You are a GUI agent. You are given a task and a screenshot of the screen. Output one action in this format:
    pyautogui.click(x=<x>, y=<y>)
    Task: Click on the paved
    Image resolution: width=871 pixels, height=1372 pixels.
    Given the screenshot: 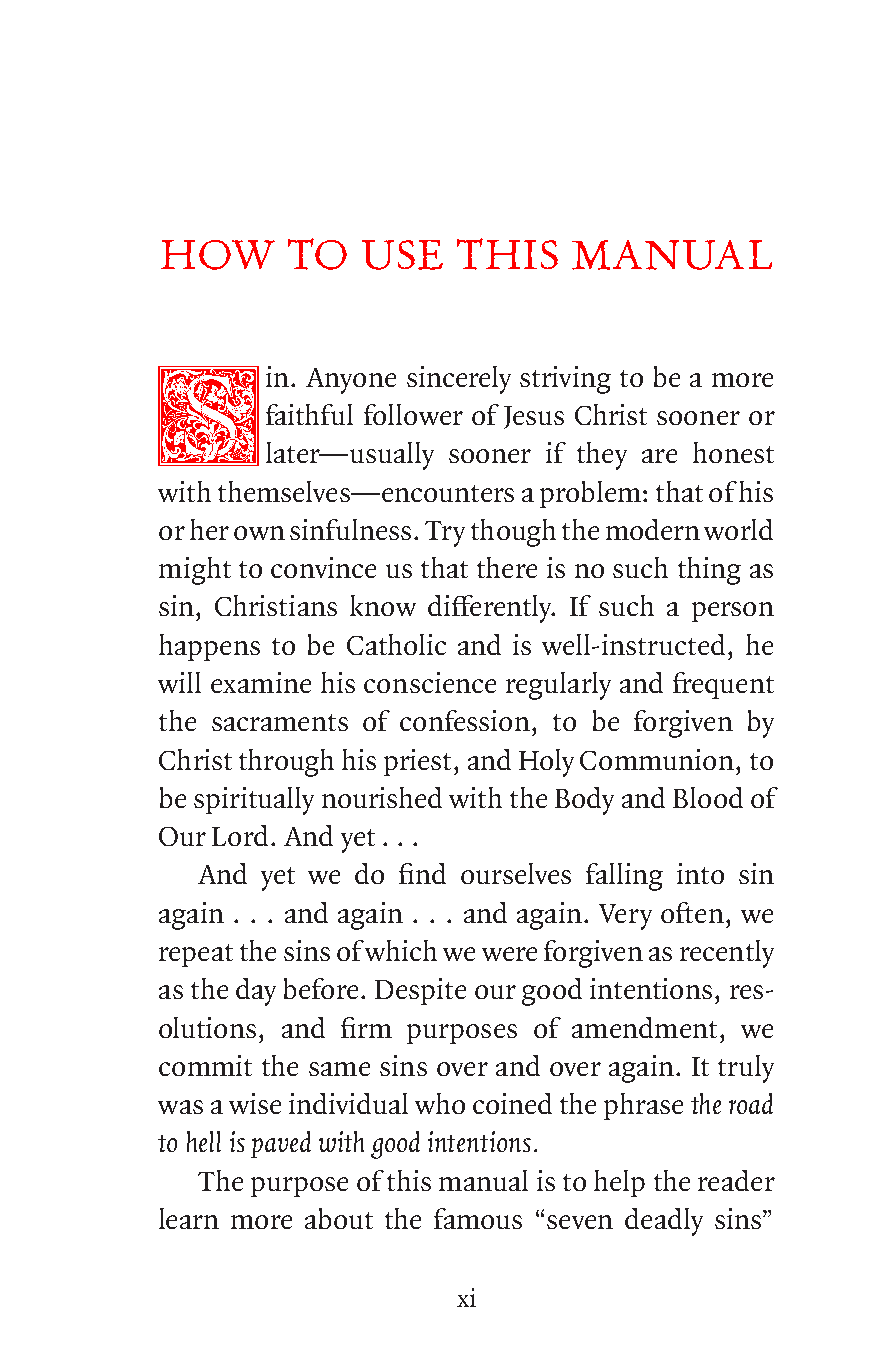 What is the action you would take?
    pyautogui.click(x=281, y=1144)
